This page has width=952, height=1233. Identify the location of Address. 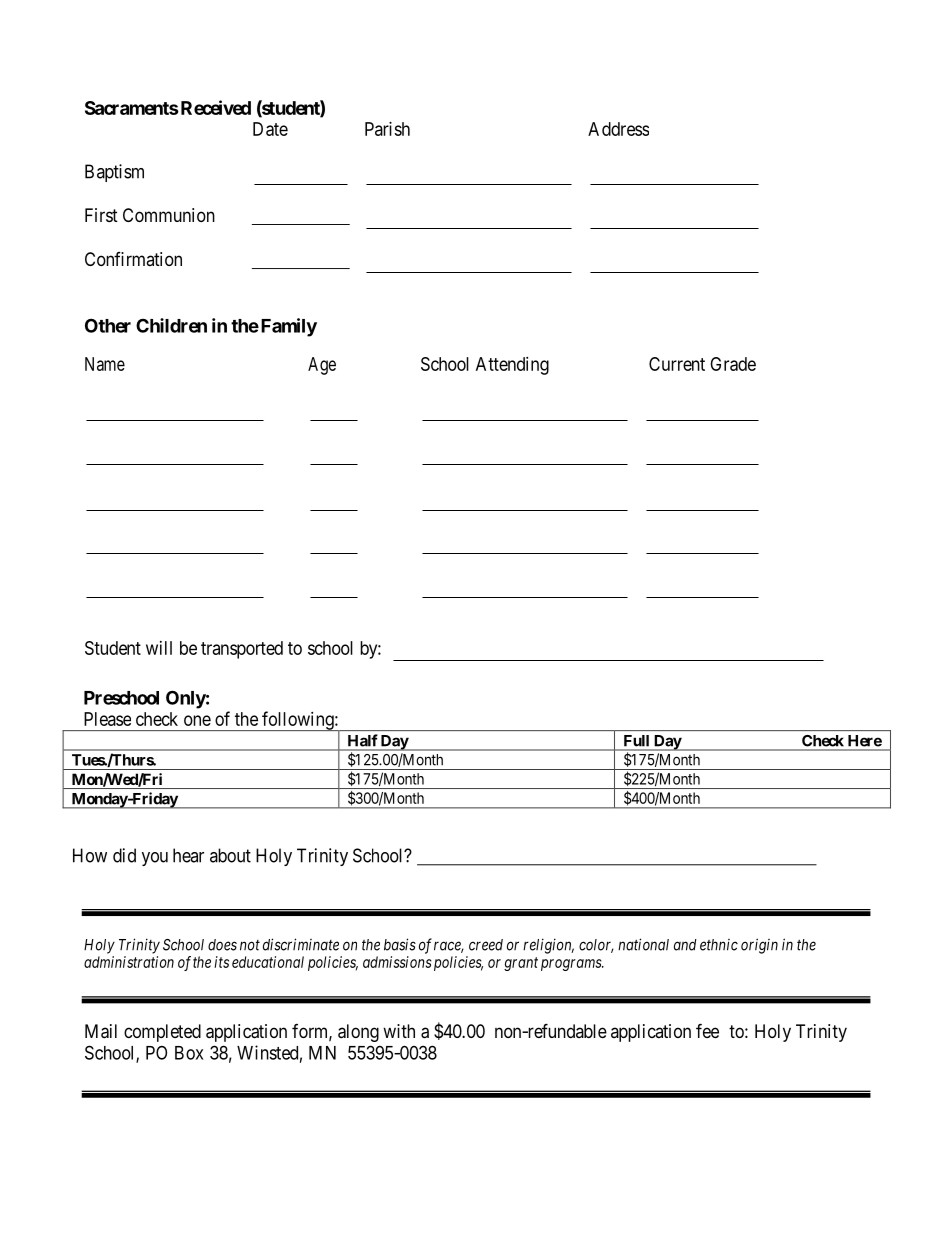
(618, 129).
